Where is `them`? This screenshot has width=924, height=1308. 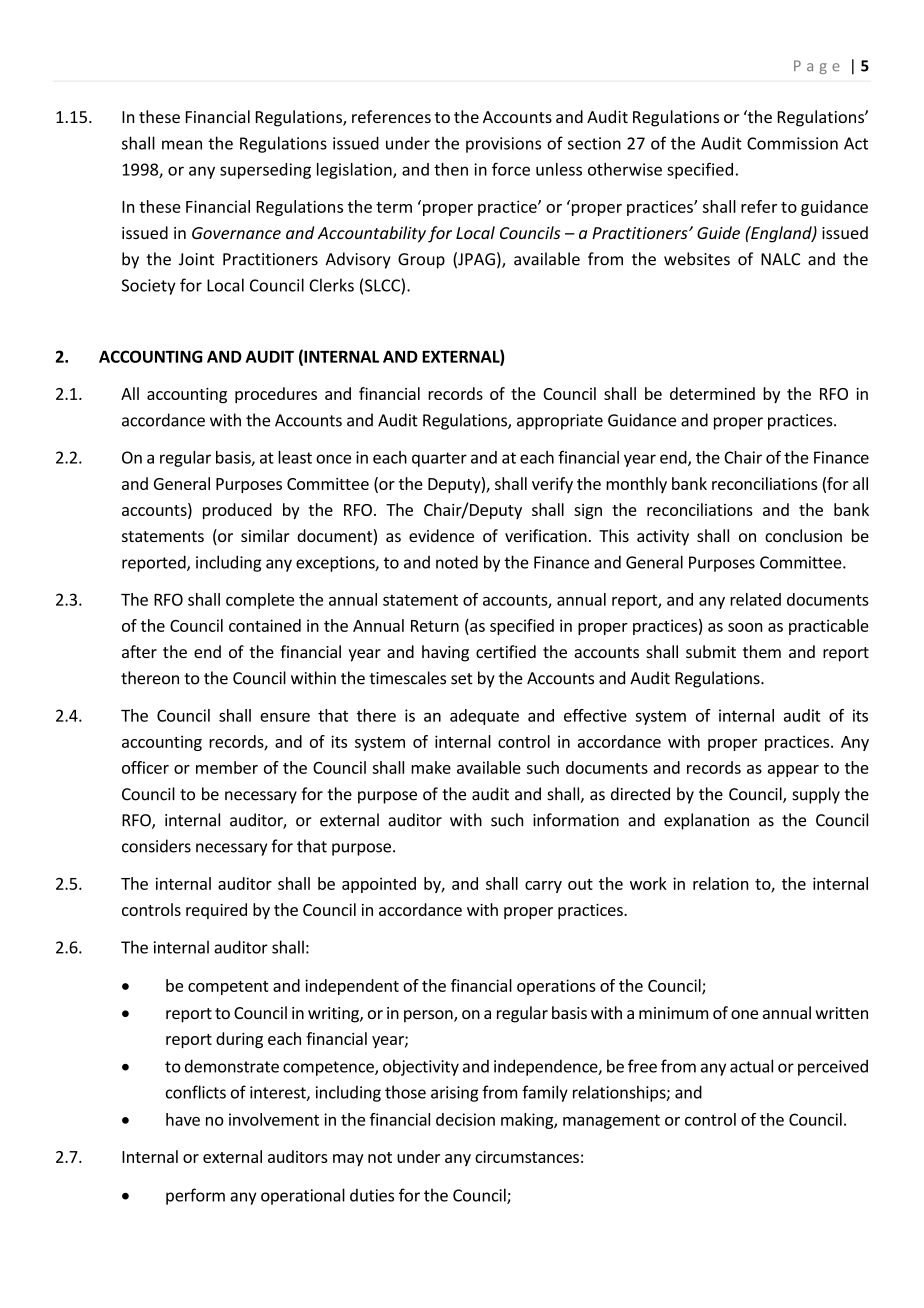
them is located at coordinates (762, 651).
